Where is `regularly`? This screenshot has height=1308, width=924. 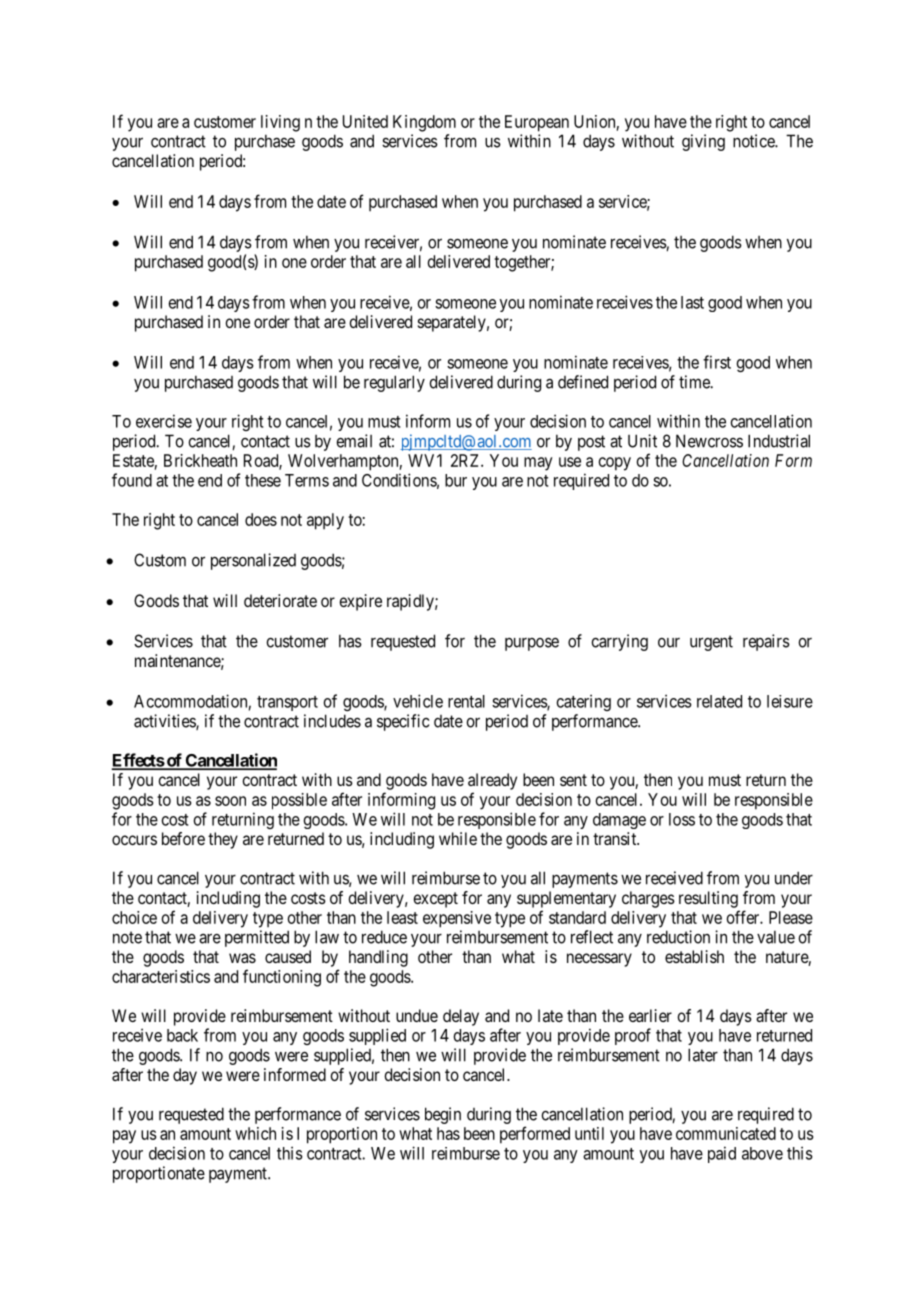 regularly is located at coordinates (394, 383).
